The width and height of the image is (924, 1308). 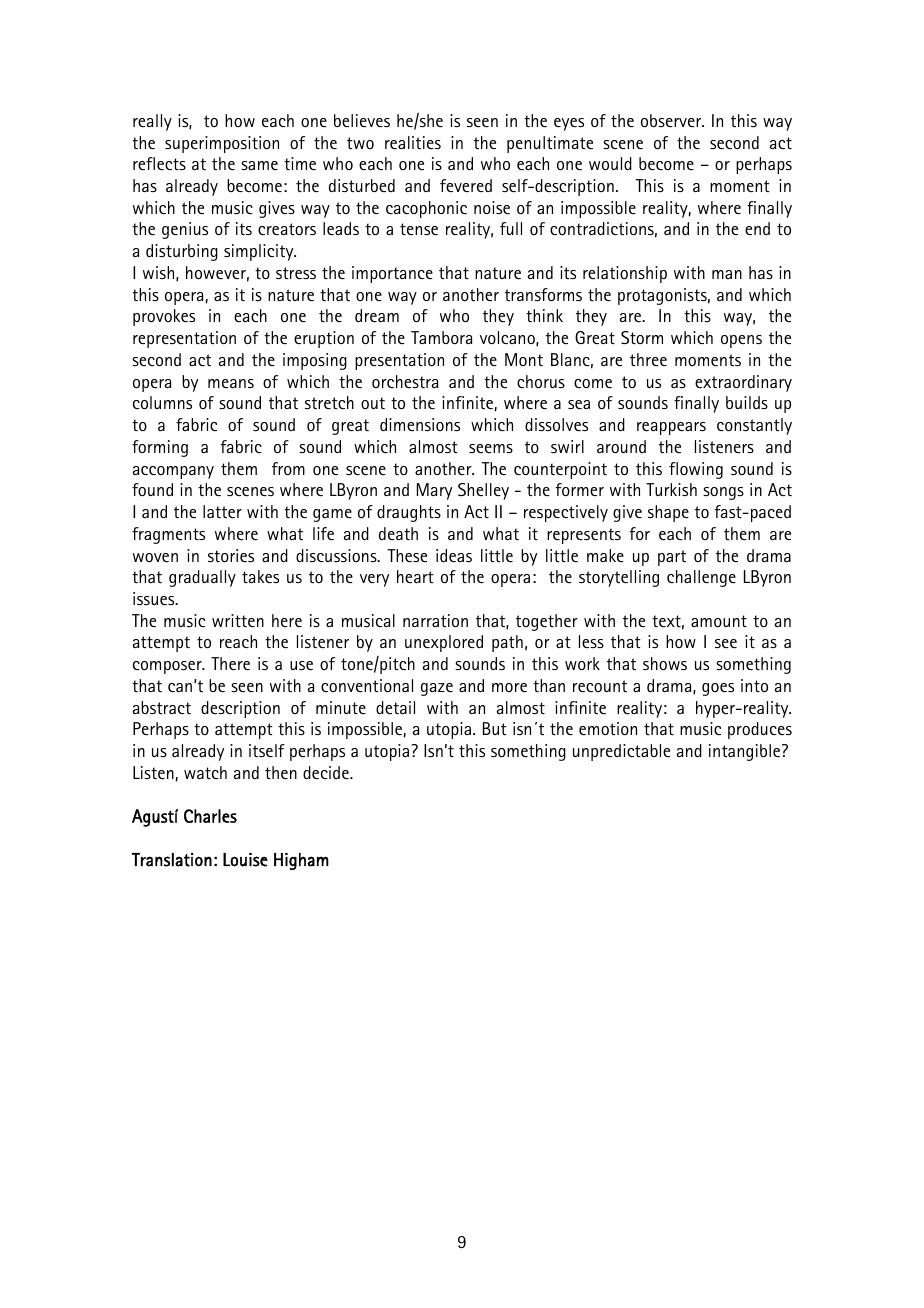 What do you see at coordinates (672, 120) in the image?
I see `observer` at bounding box center [672, 120].
